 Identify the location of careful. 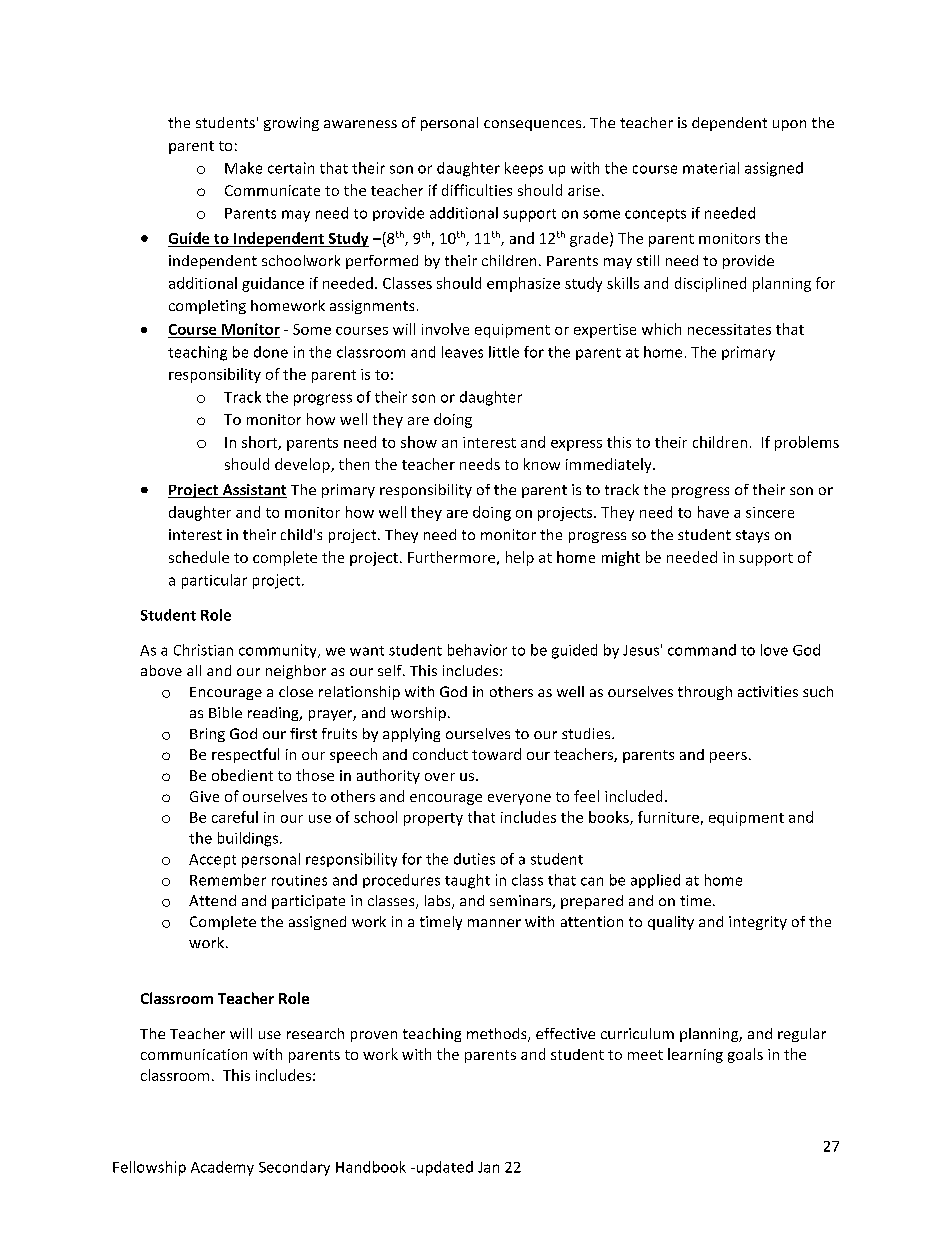
(235, 817).
